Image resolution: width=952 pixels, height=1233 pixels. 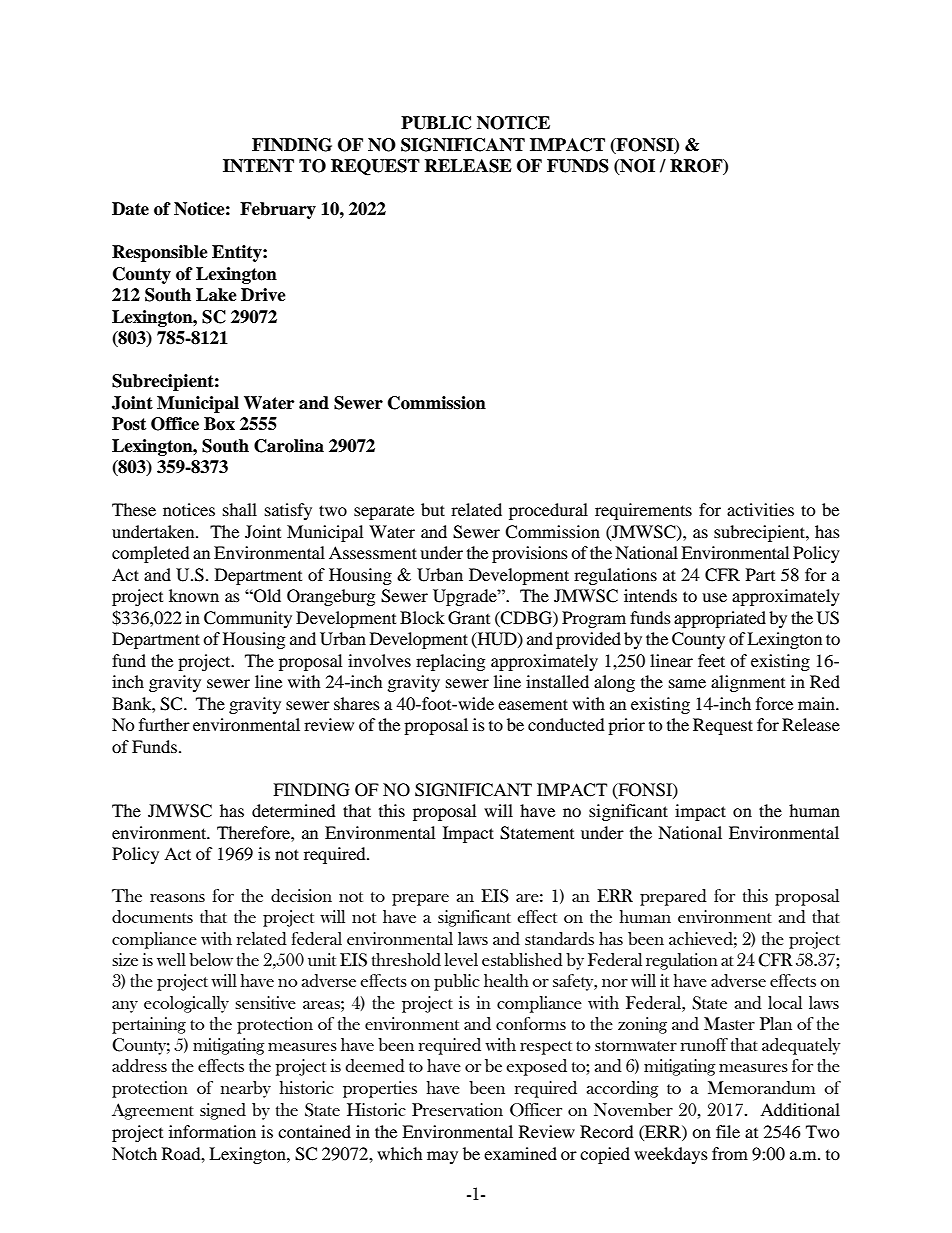 What do you see at coordinates (258, 166) in the screenshot?
I see `INTENT` at bounding box center [258, 166].
